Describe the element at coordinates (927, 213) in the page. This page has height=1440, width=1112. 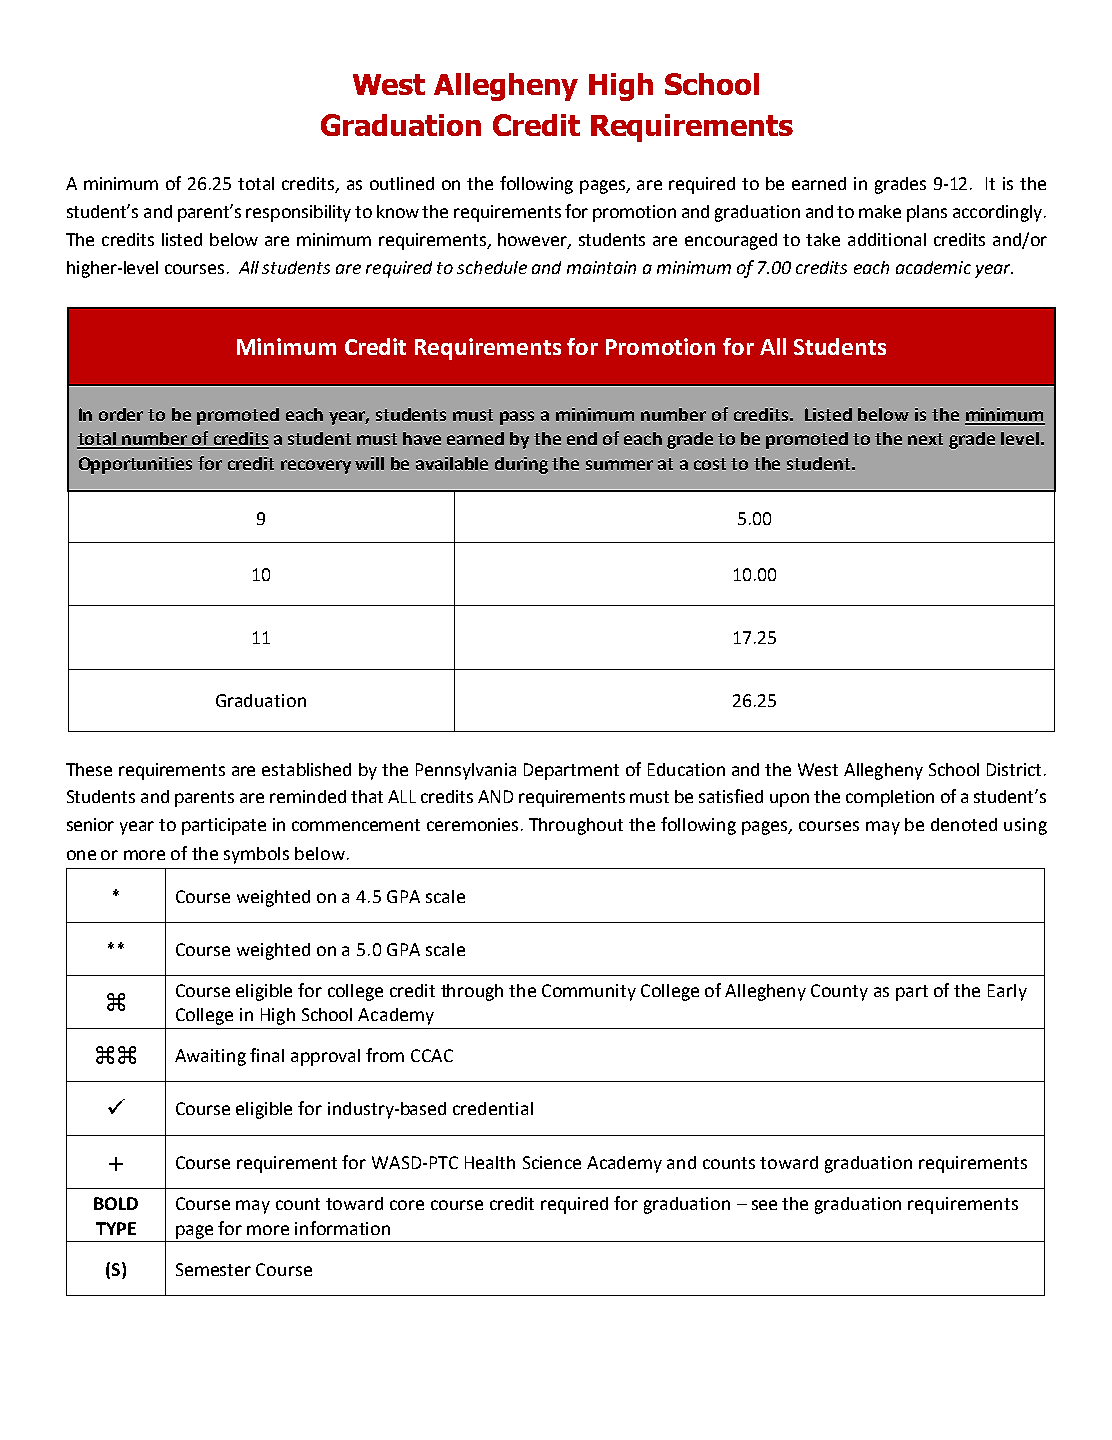
I see `plans` at that location.
